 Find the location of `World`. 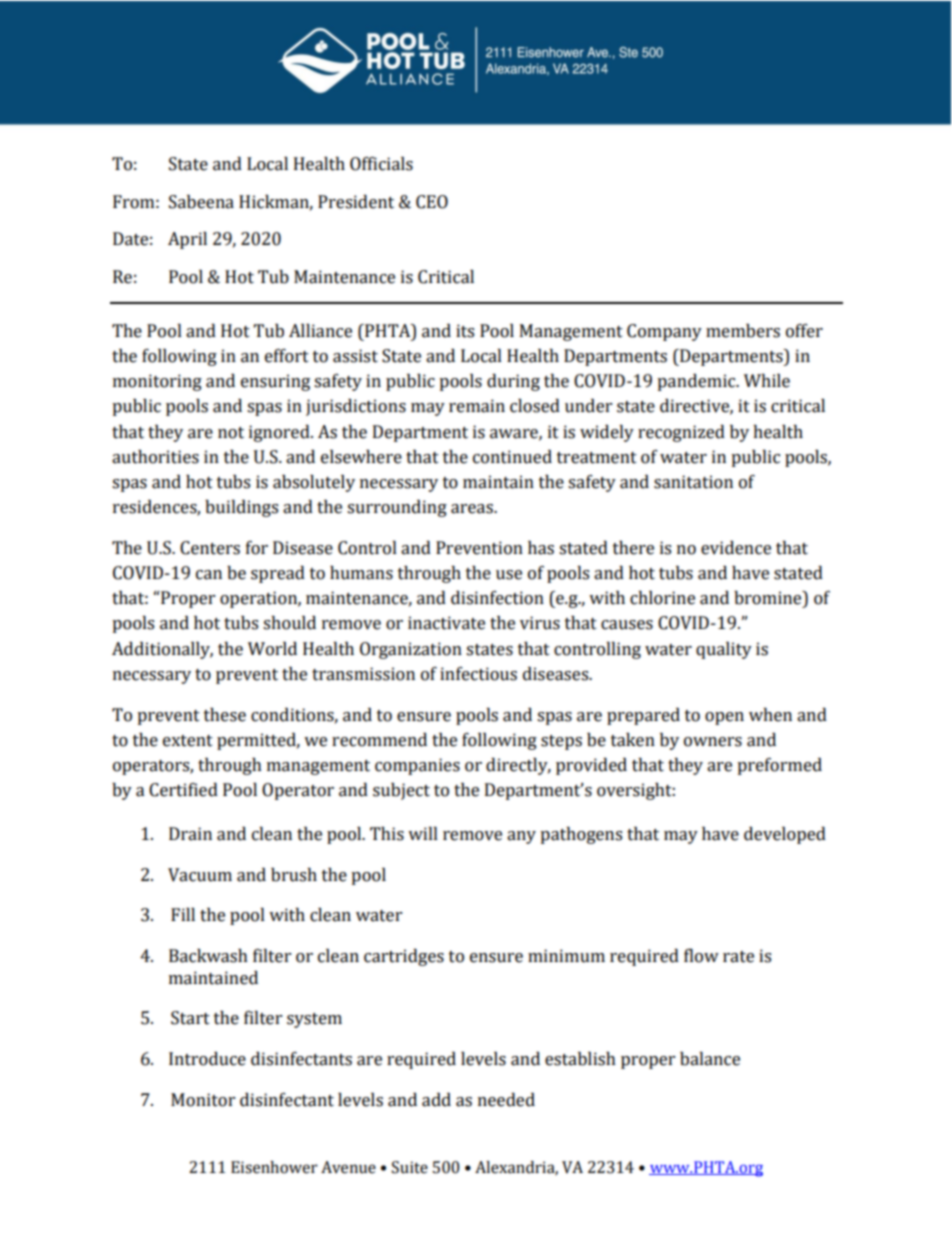

World is located at coordinates (272, 649).
